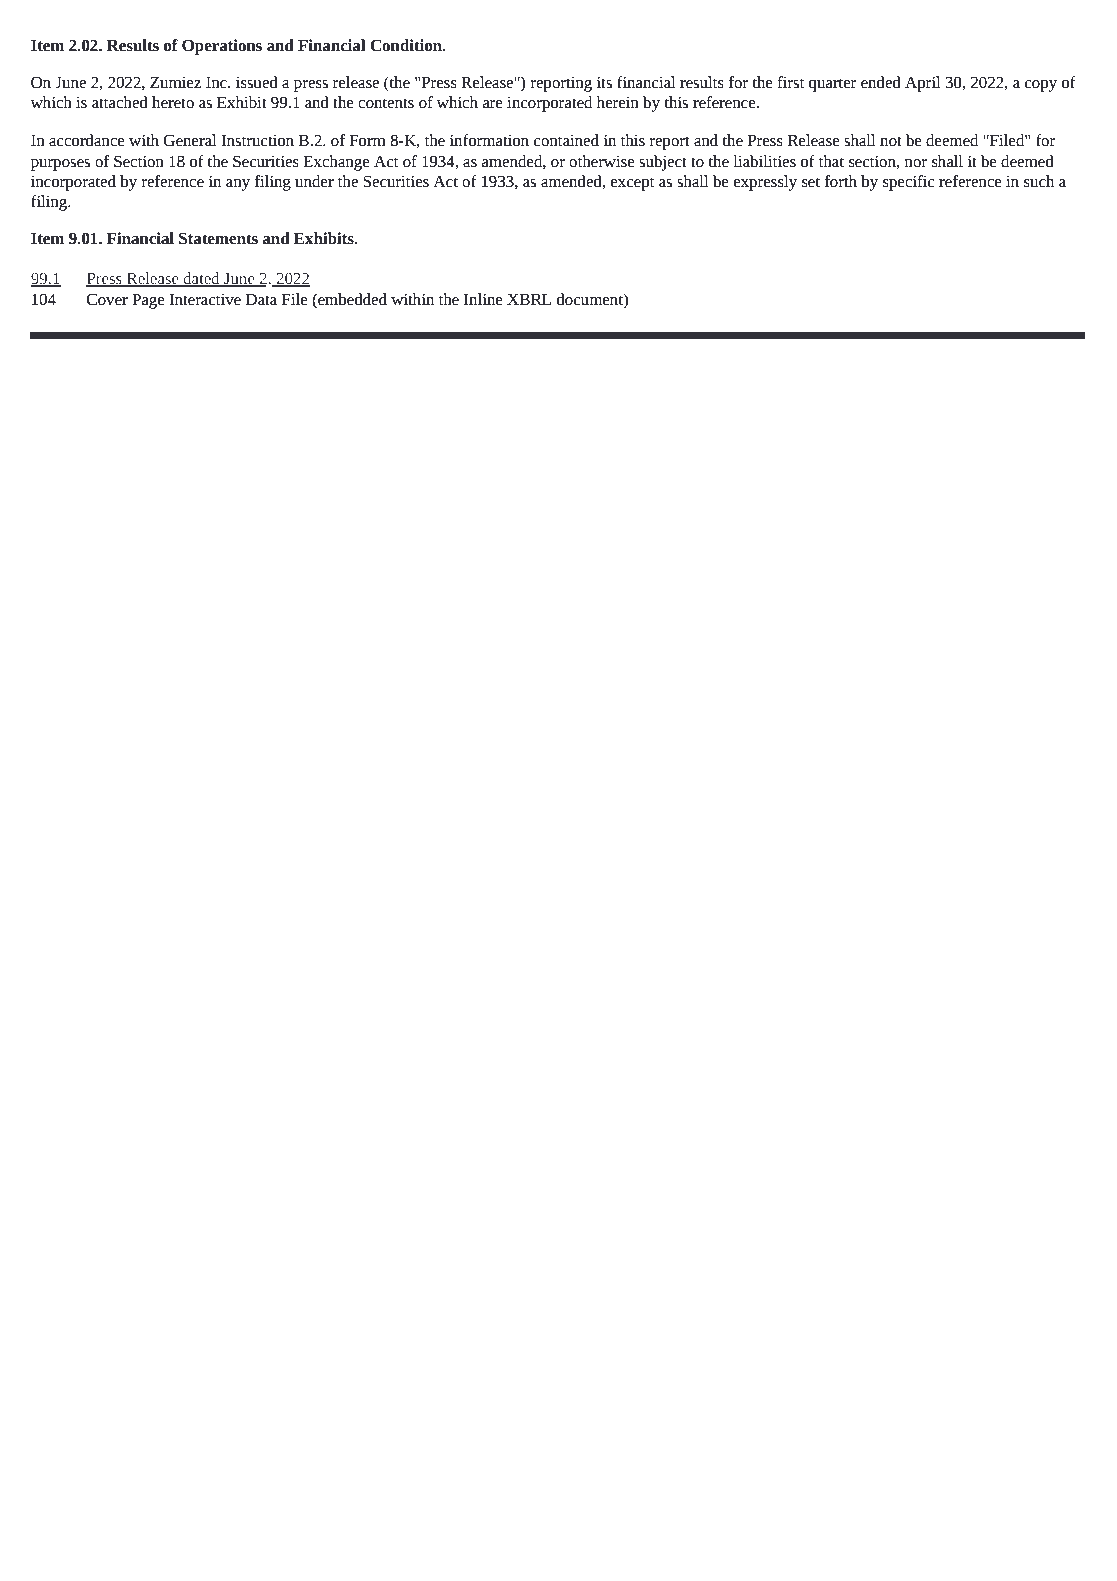 This screenshot has height=1581, width=1117. What do you see at coordinates (222, 47) in the screenshot?
I see `Operations` at bounding box center [222, 47].
